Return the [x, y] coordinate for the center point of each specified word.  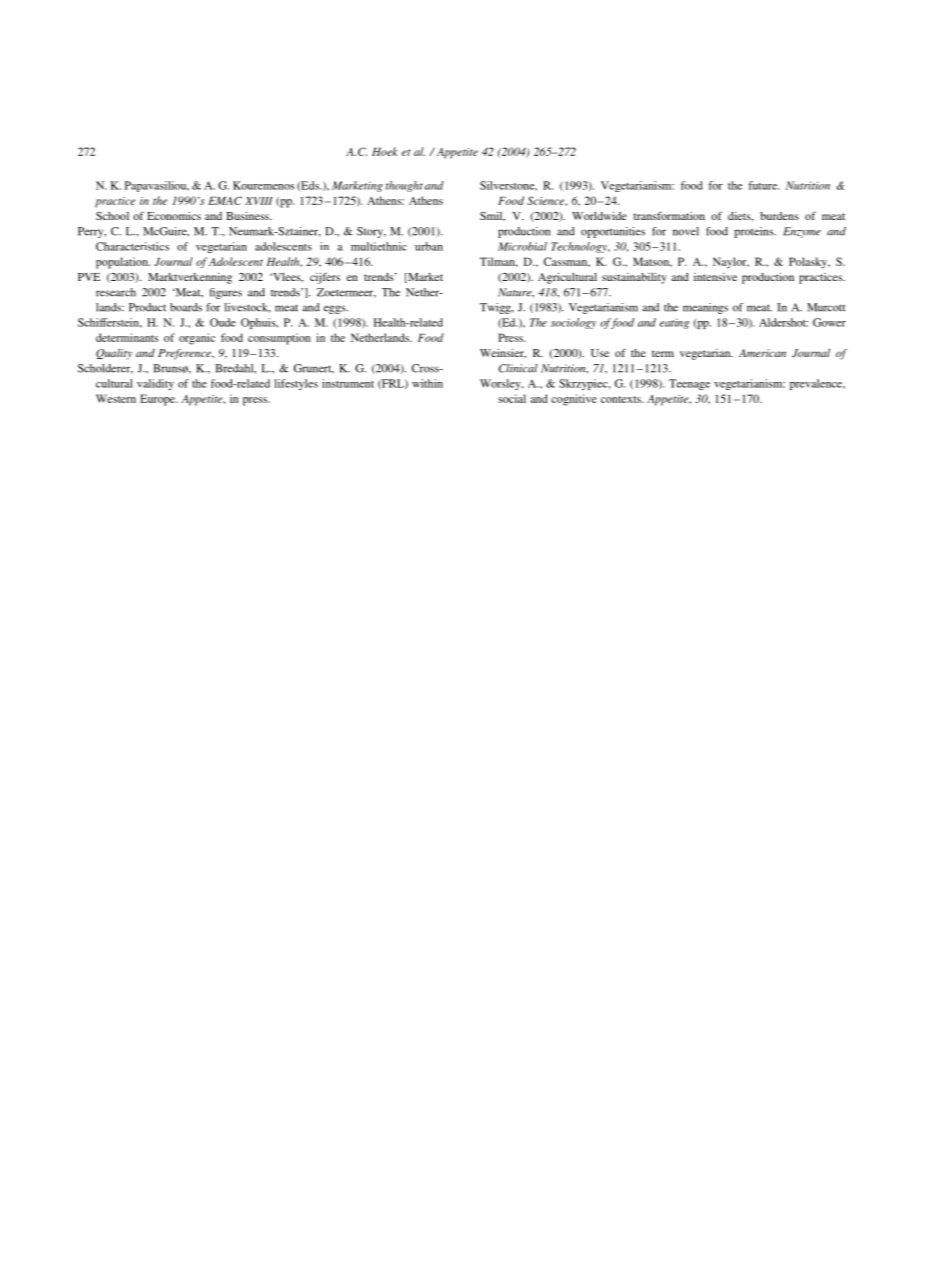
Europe [158, 400]
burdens [779, 216]
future [764, 185]
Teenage [689, 384]
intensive [715, 277]
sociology [573, 323]
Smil [492, 216]
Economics [174, 216]
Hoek [385, 151]
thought [404, 186]
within [427, 383]
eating [674, 323]
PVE [89, 277]
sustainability [634, 278]
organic [197, 339]
